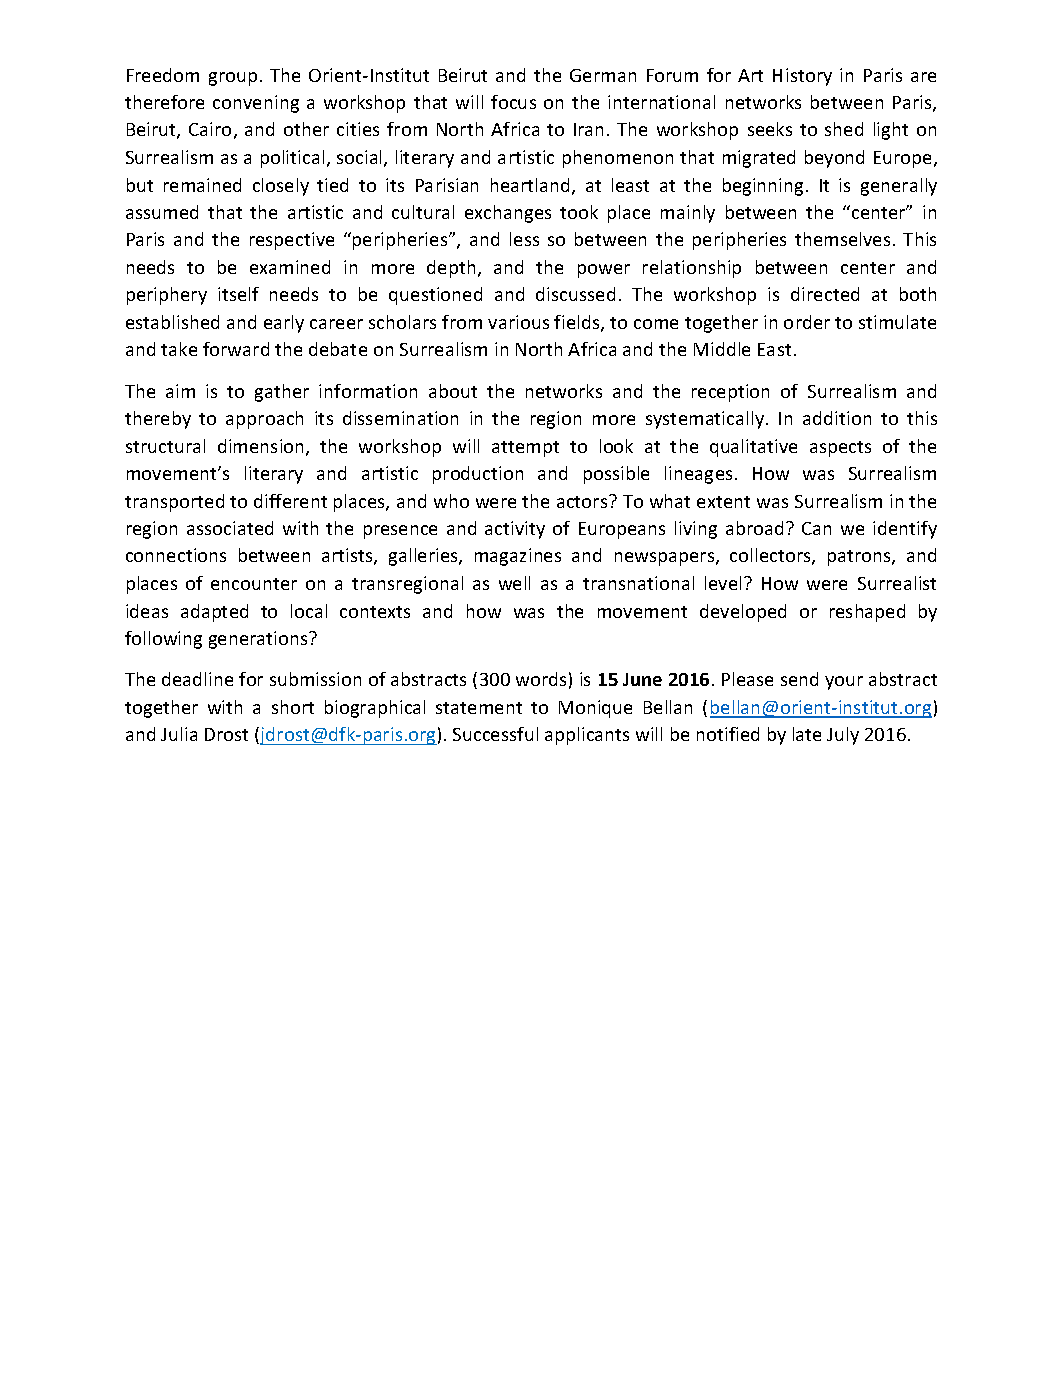 This screenshot has width=1063, height=1376. I want to click on about, so click(453, 391).
